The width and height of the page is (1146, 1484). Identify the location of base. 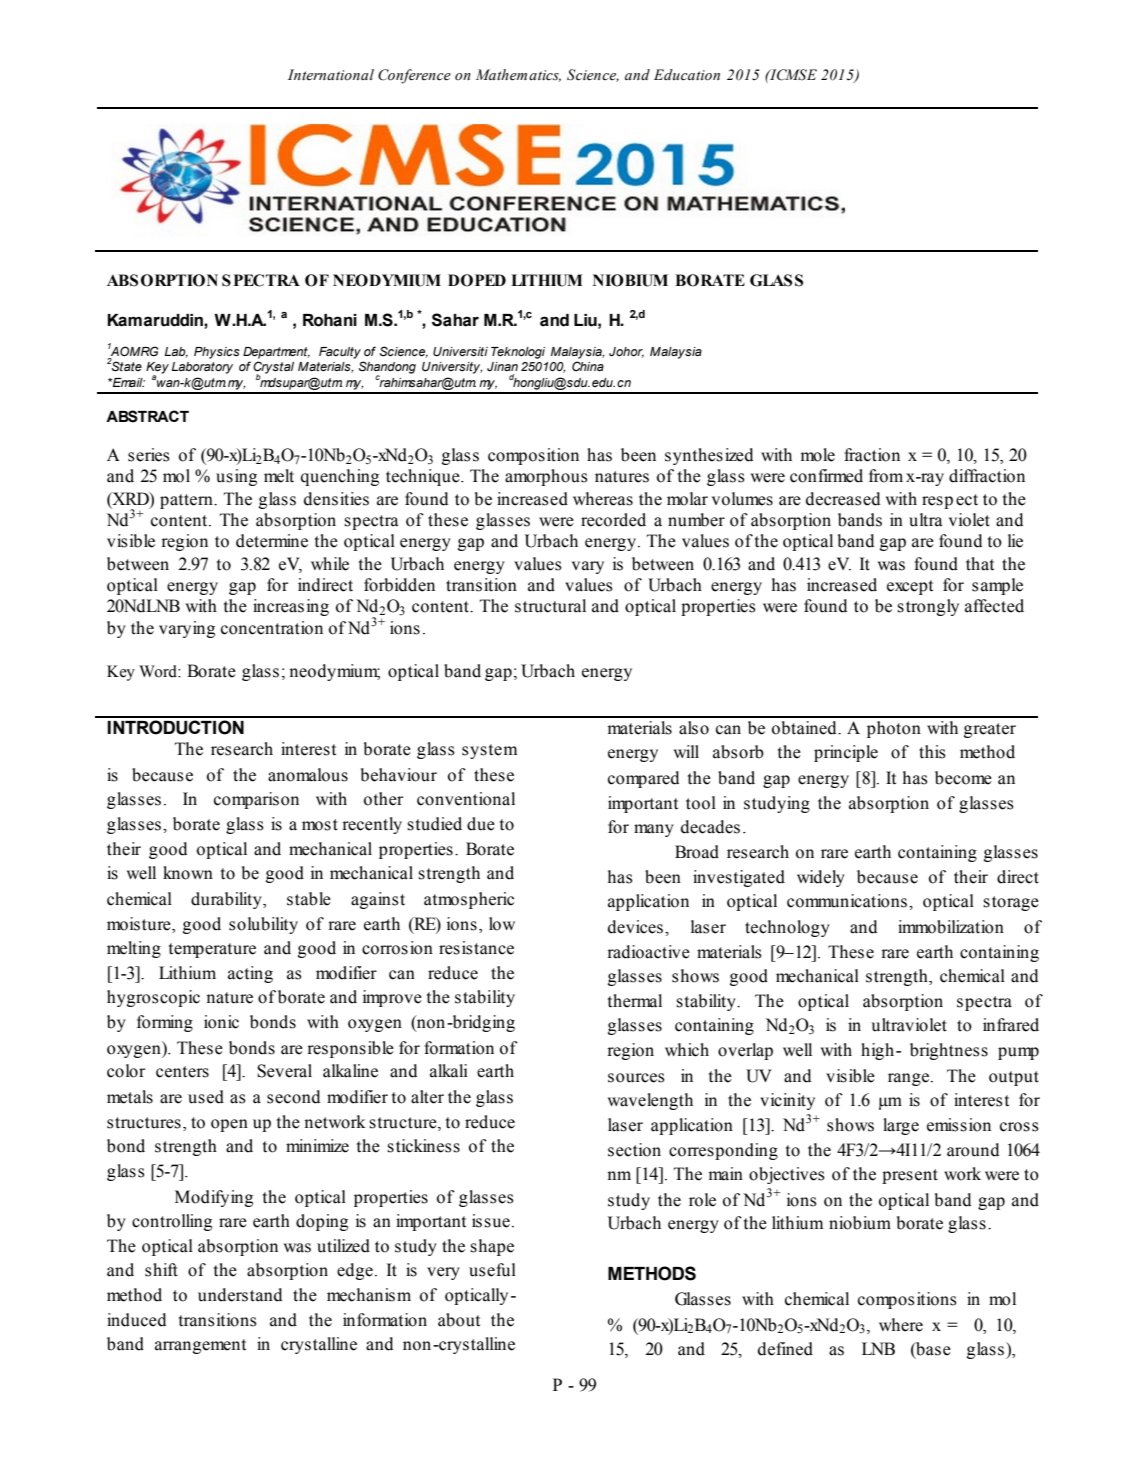
(932, 1349).
